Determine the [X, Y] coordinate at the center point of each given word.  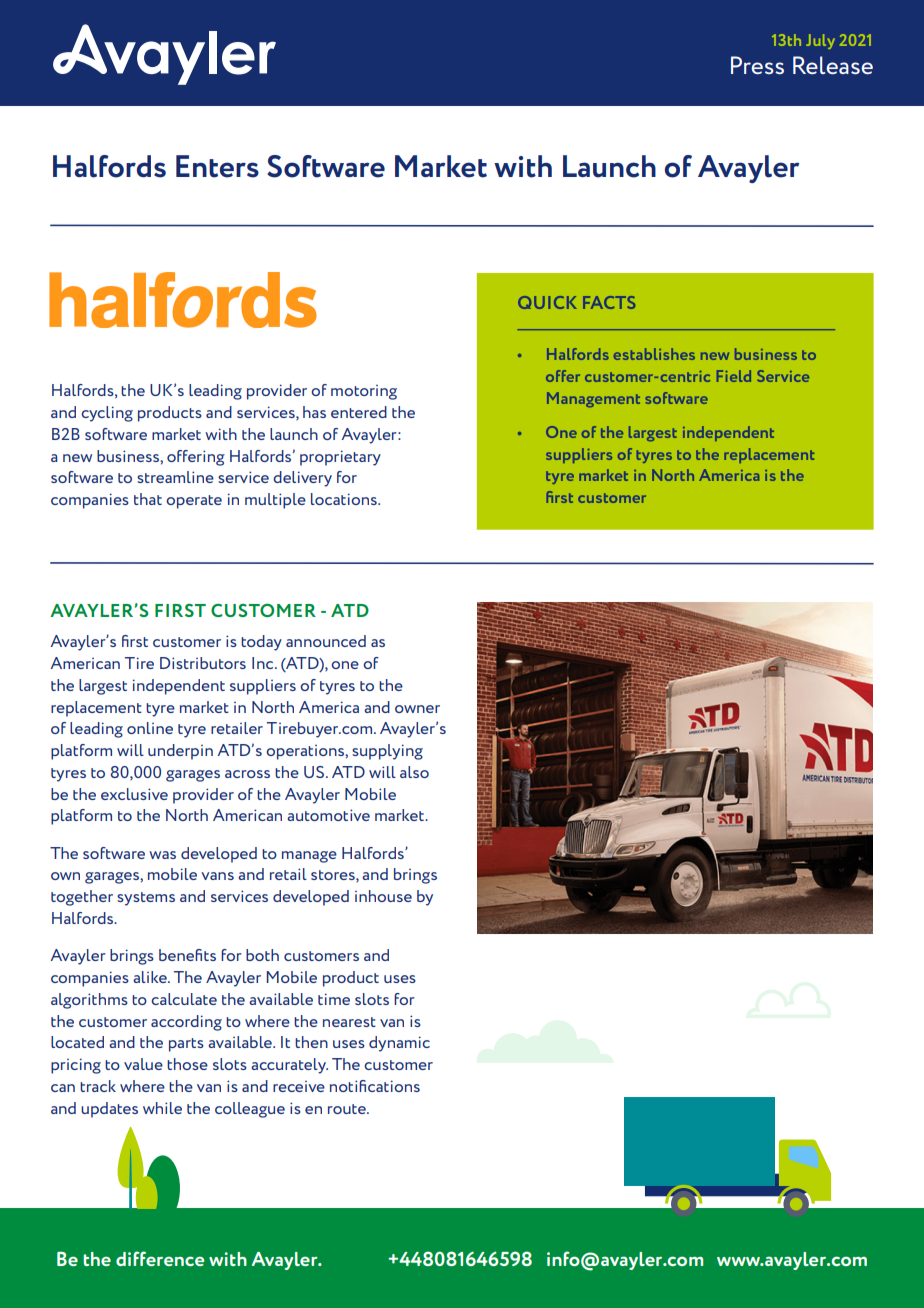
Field [734, 376]
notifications [375, 1086]
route [348, 1109]
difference [160, 1258]
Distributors [203, 663]
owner [417, 709]
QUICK [547, 302]
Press [757, 65]
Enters [217, 166]
